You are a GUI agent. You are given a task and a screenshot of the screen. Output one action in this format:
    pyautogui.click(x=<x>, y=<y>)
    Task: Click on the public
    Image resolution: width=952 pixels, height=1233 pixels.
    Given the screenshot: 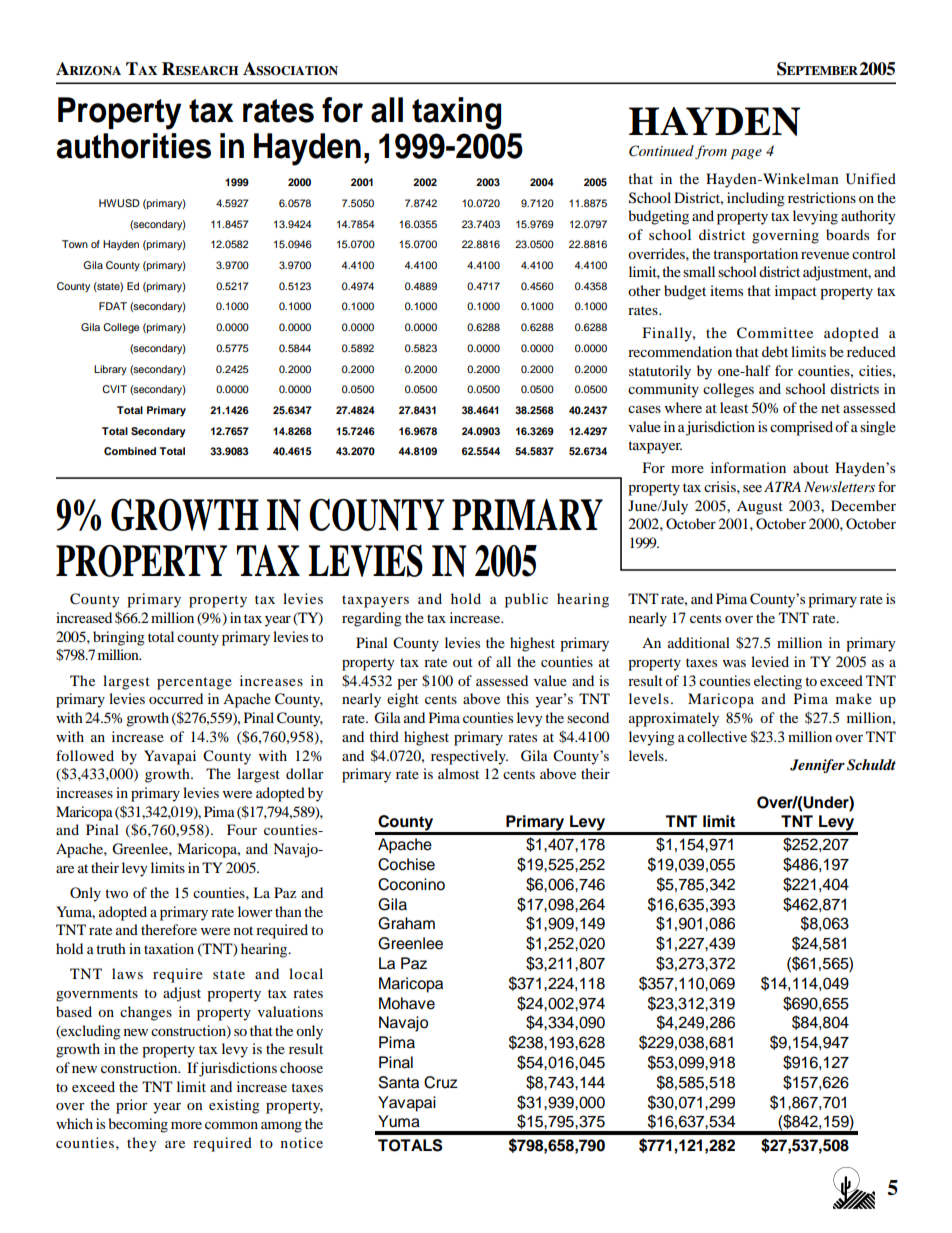 What is the action you would take?
    pyautogui.click(x=526, y=600)
